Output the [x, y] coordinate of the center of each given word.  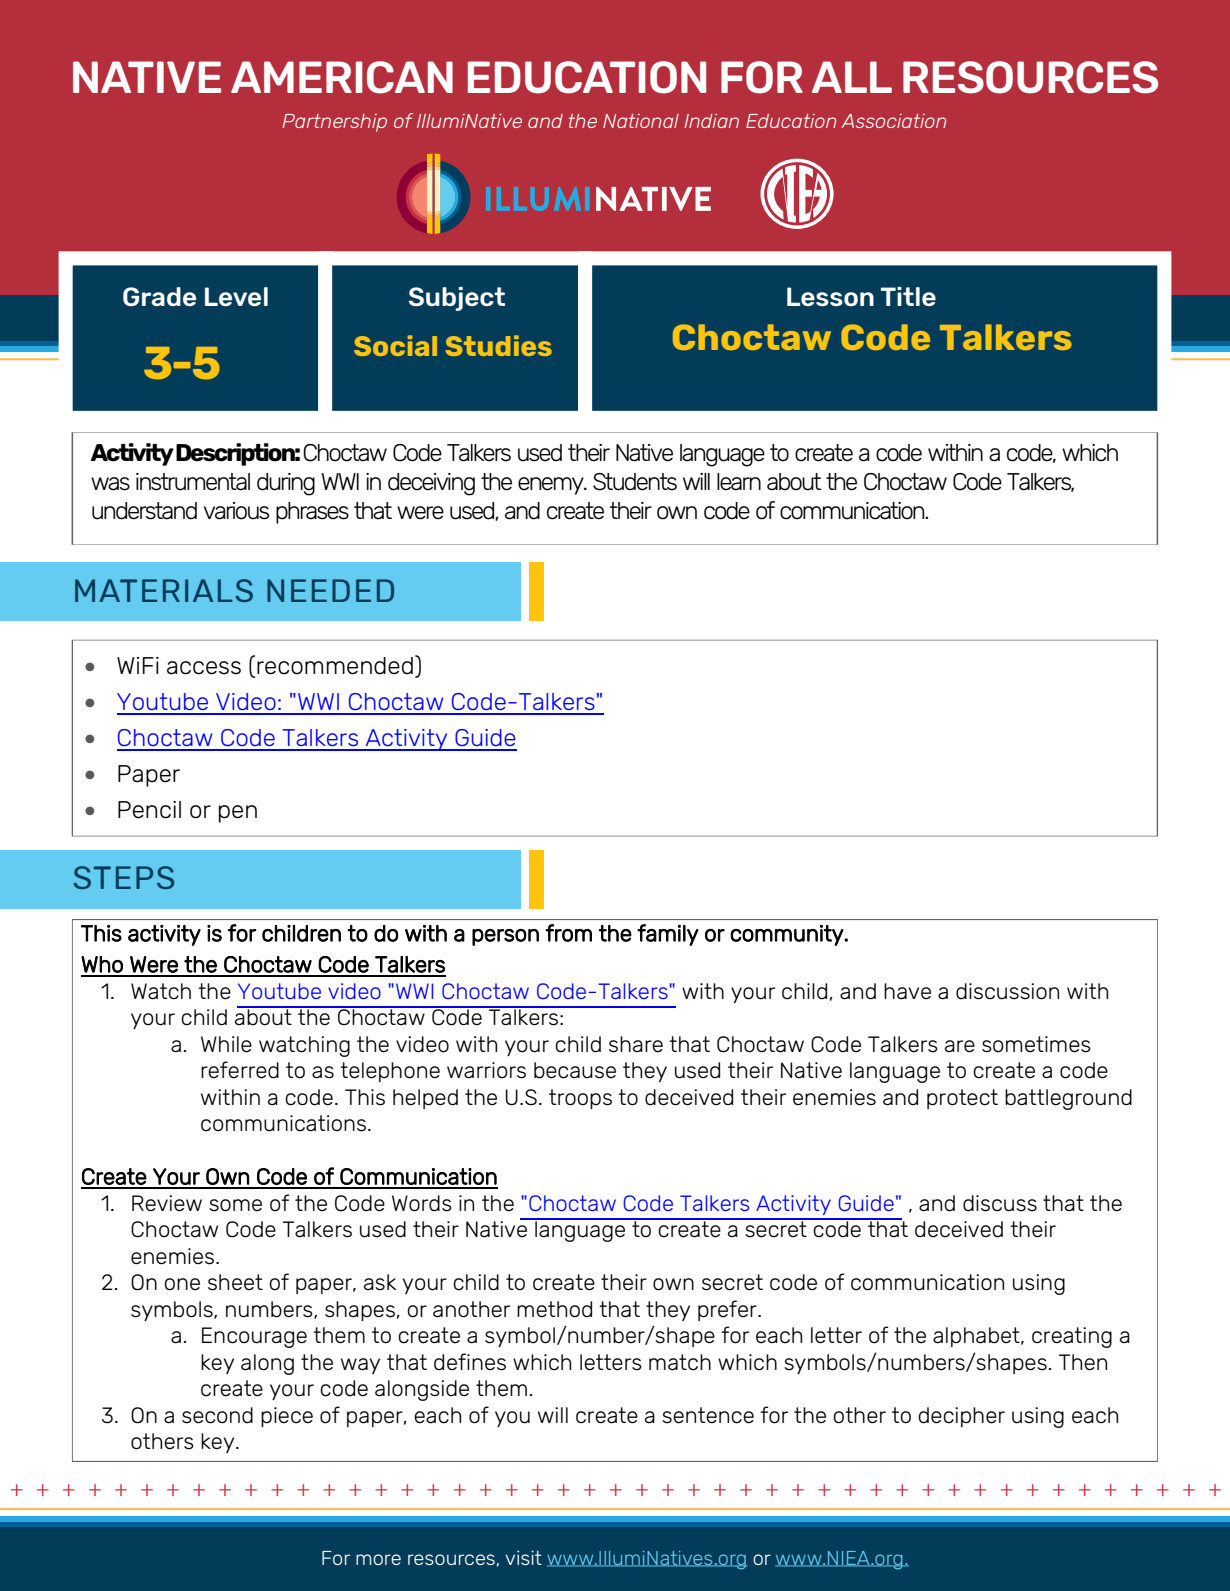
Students [635, 482]
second [217, 1415]
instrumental [193, 482]
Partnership [335, 123]
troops [580, 1099]
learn [739, 482]
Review [167, 1203]
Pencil [149, 810]
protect [962, 1099]
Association [893, 121]
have [907, 991]
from [568, 933]
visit [523, 1557]
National [641, 121]
